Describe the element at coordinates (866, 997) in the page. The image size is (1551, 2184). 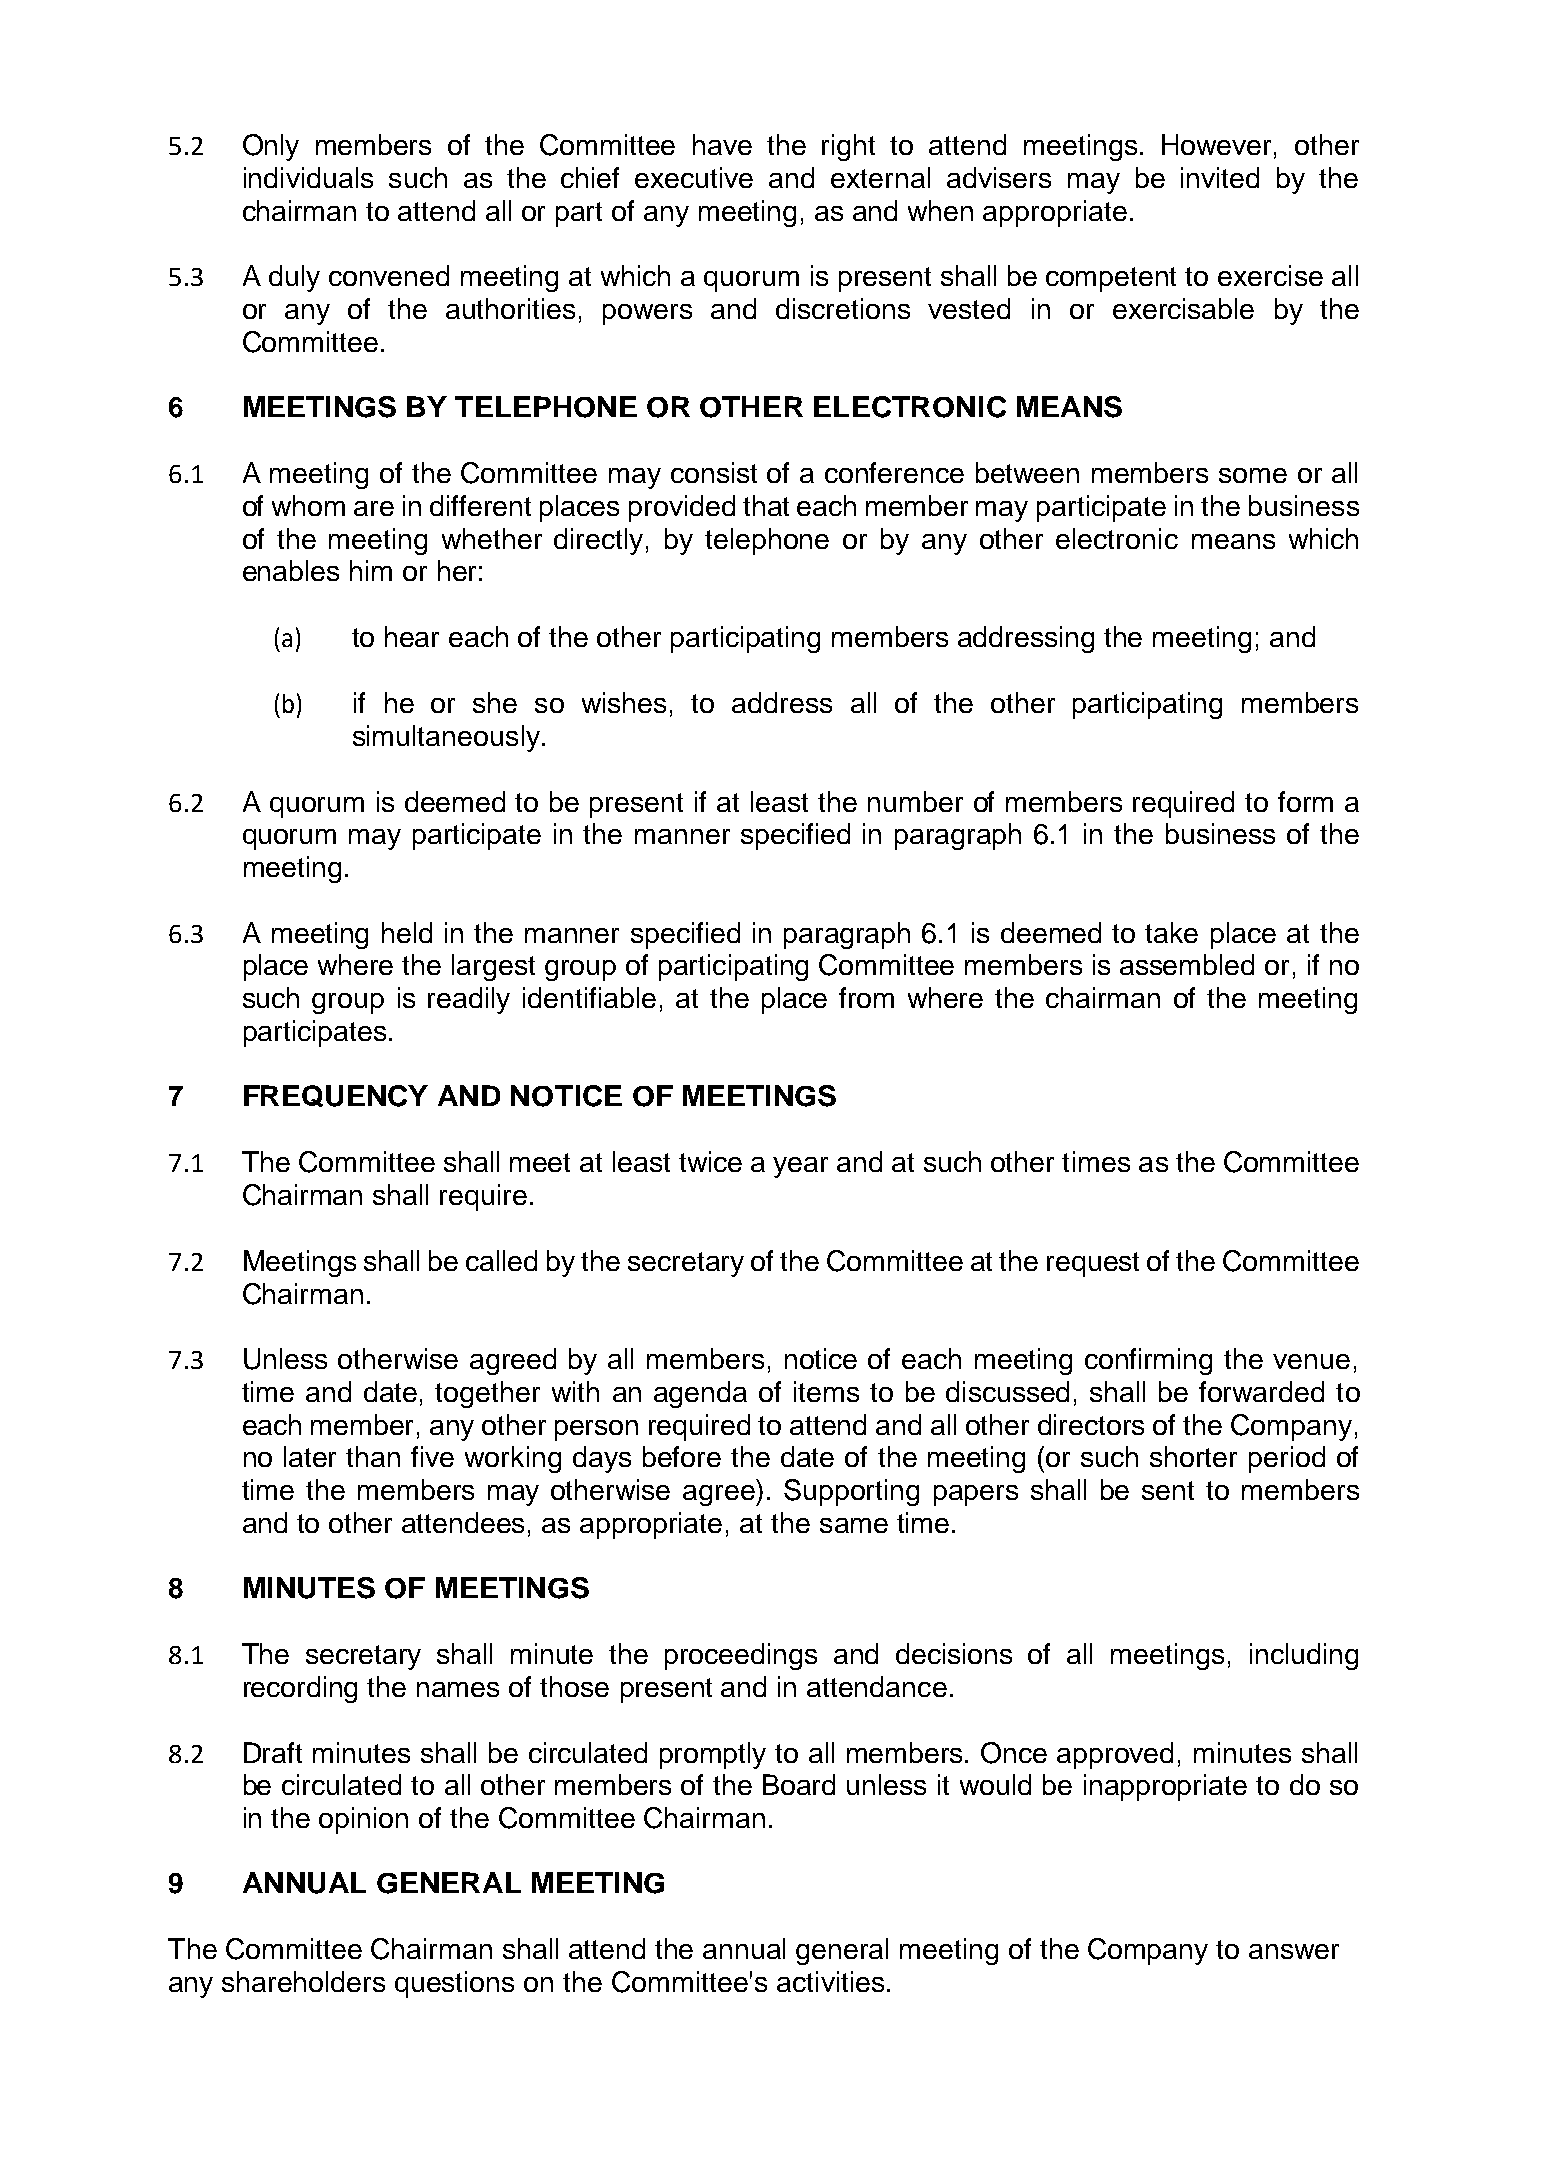
I see `from` at that location.
